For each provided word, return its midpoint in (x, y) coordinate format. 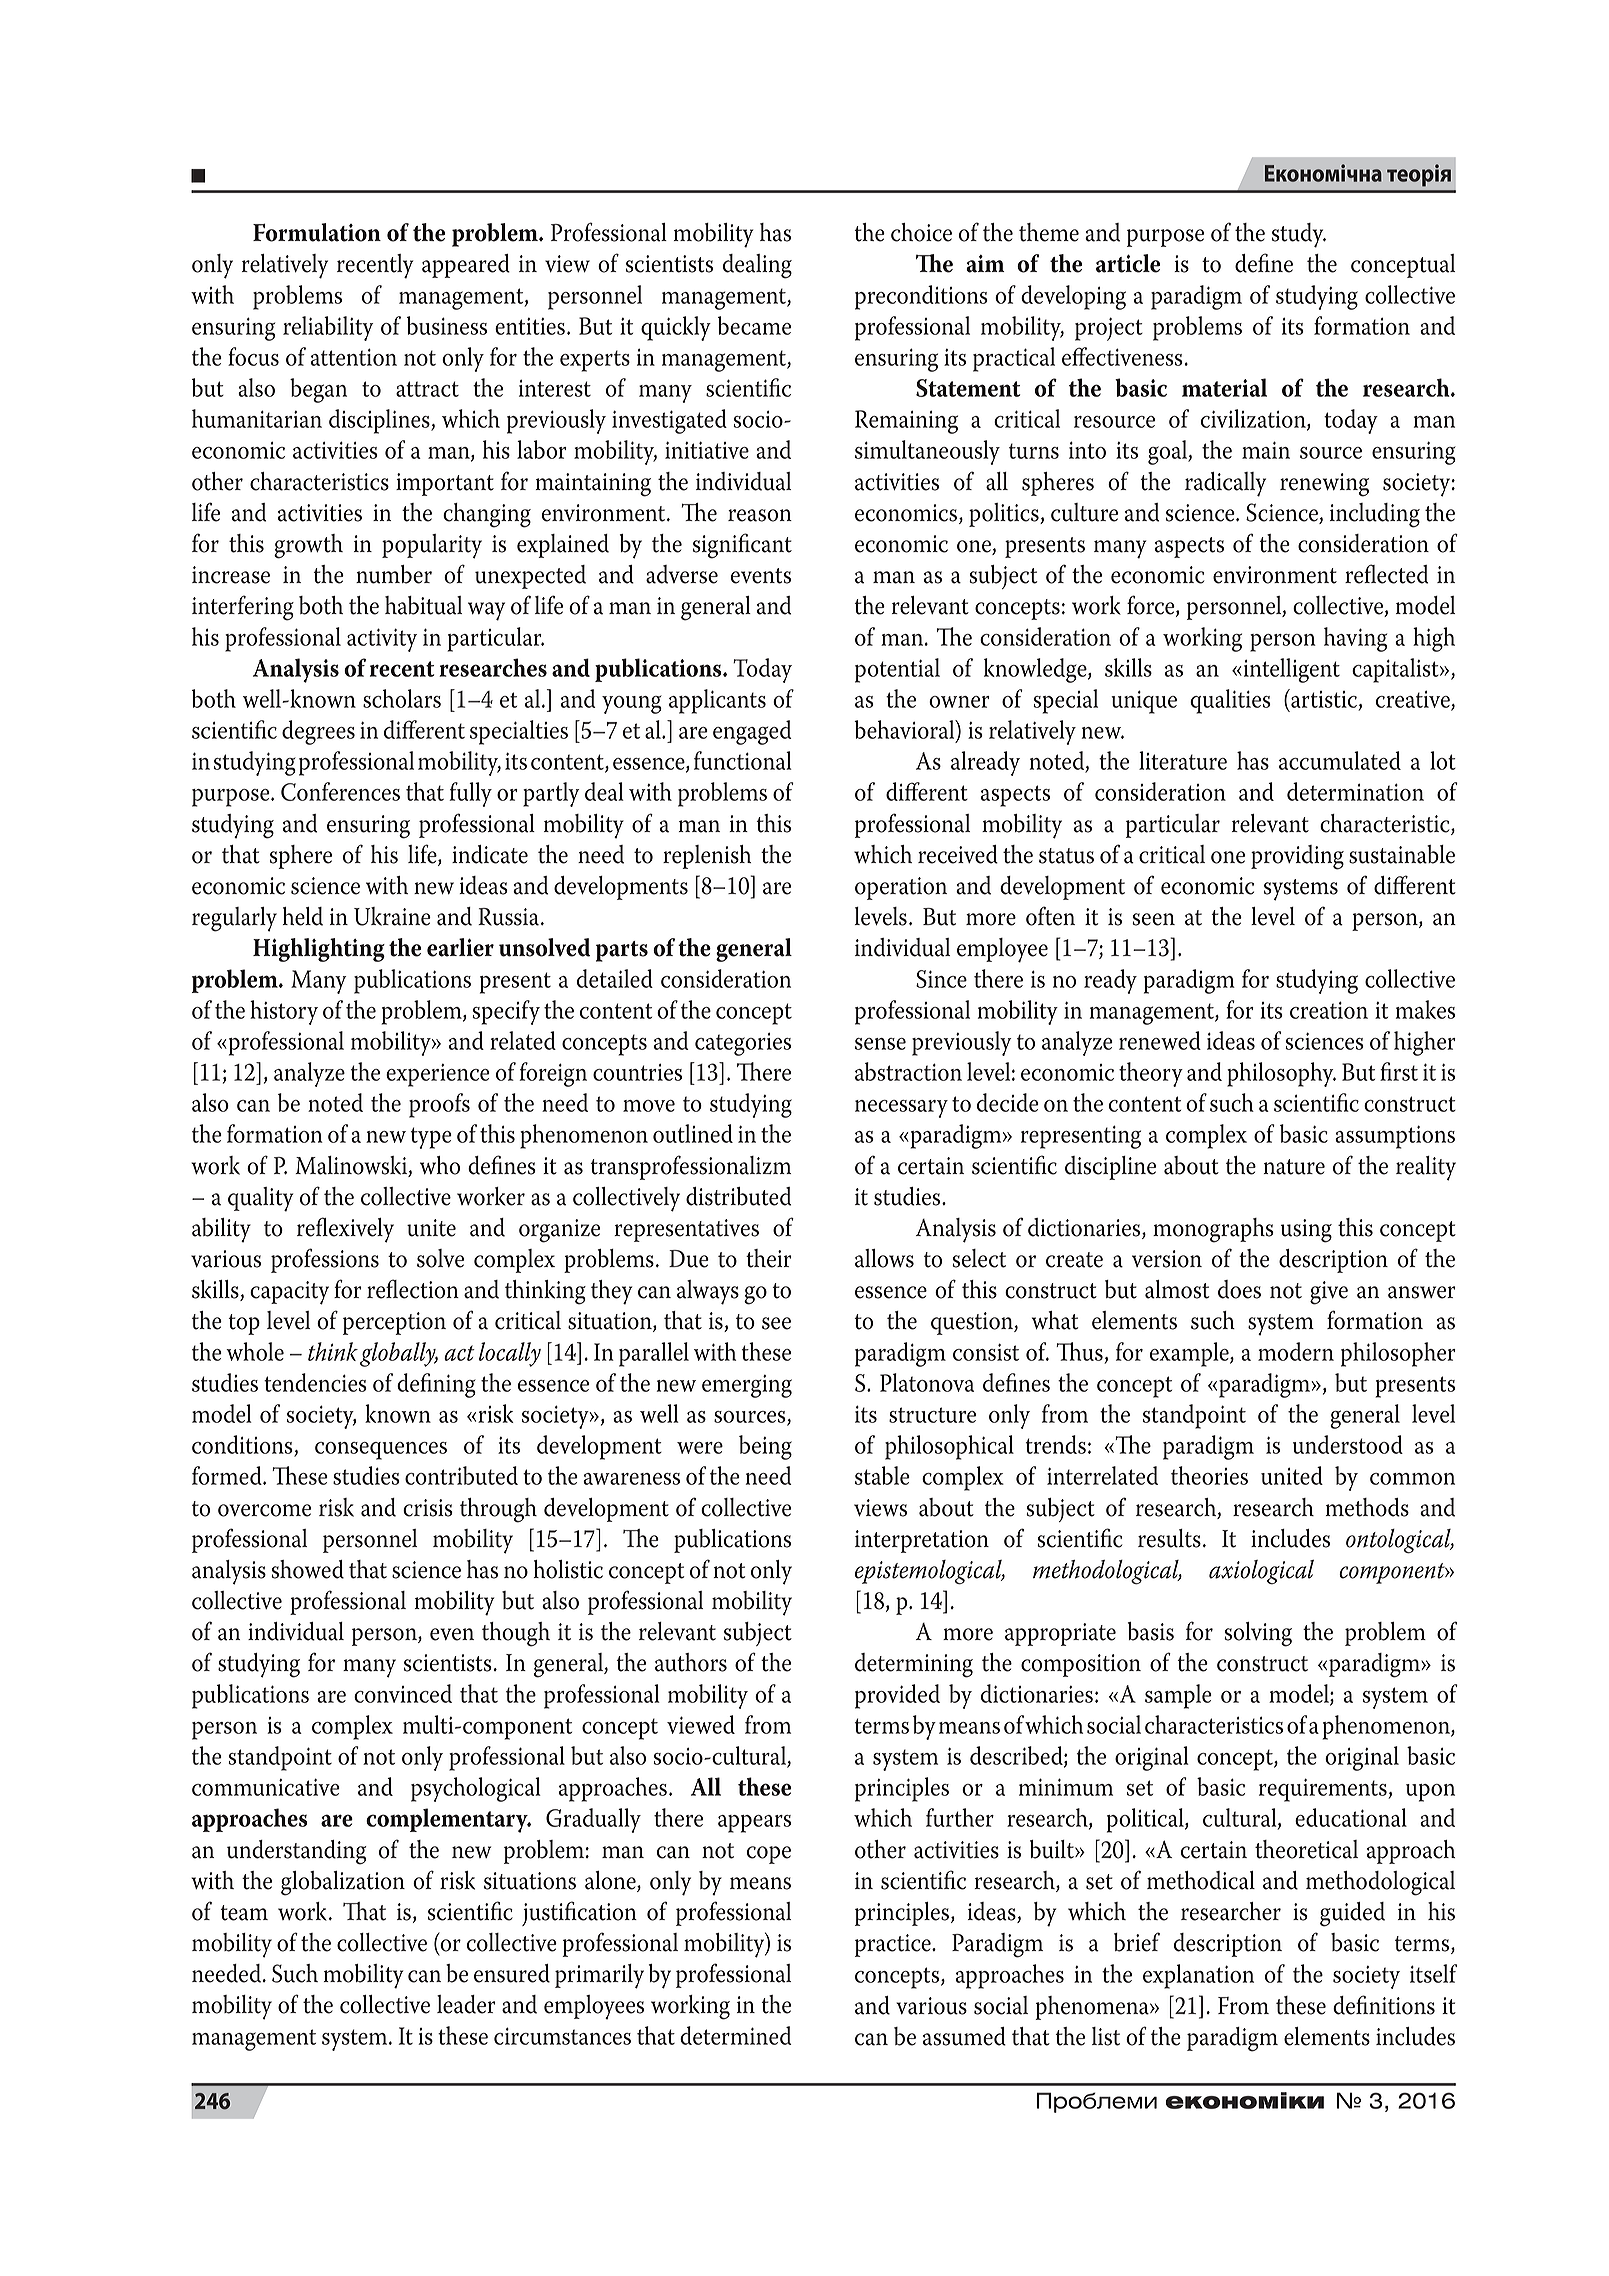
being (765, 1447)
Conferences (340, 791)
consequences (381, 1451)
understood (1348, 1444)
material (1224, 387)
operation (901, 888)
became (754, 325)
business (447, 325)
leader (466, 2004)
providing (1297, 857)
